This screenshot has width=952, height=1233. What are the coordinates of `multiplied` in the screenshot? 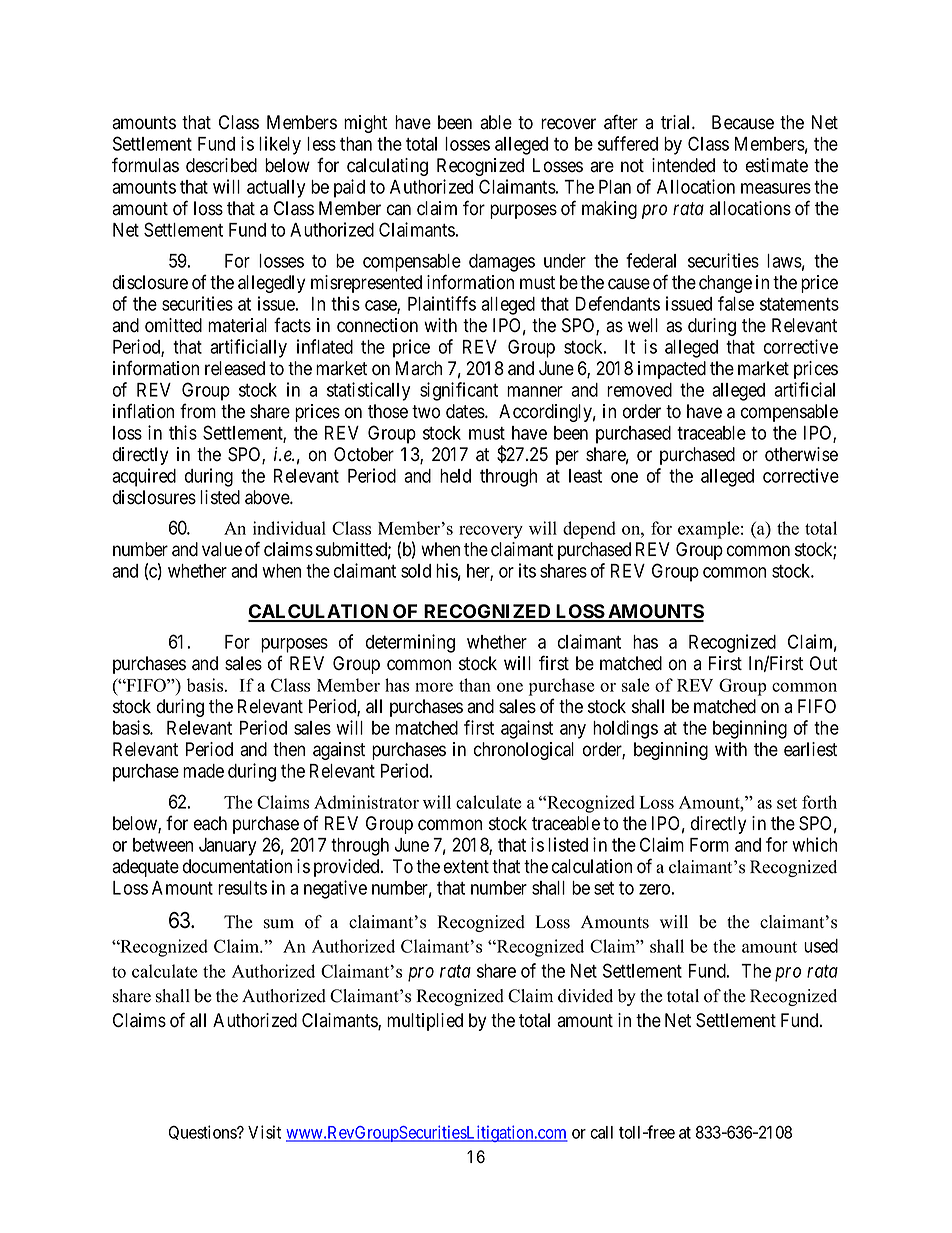 It's located at (425, 1022).
